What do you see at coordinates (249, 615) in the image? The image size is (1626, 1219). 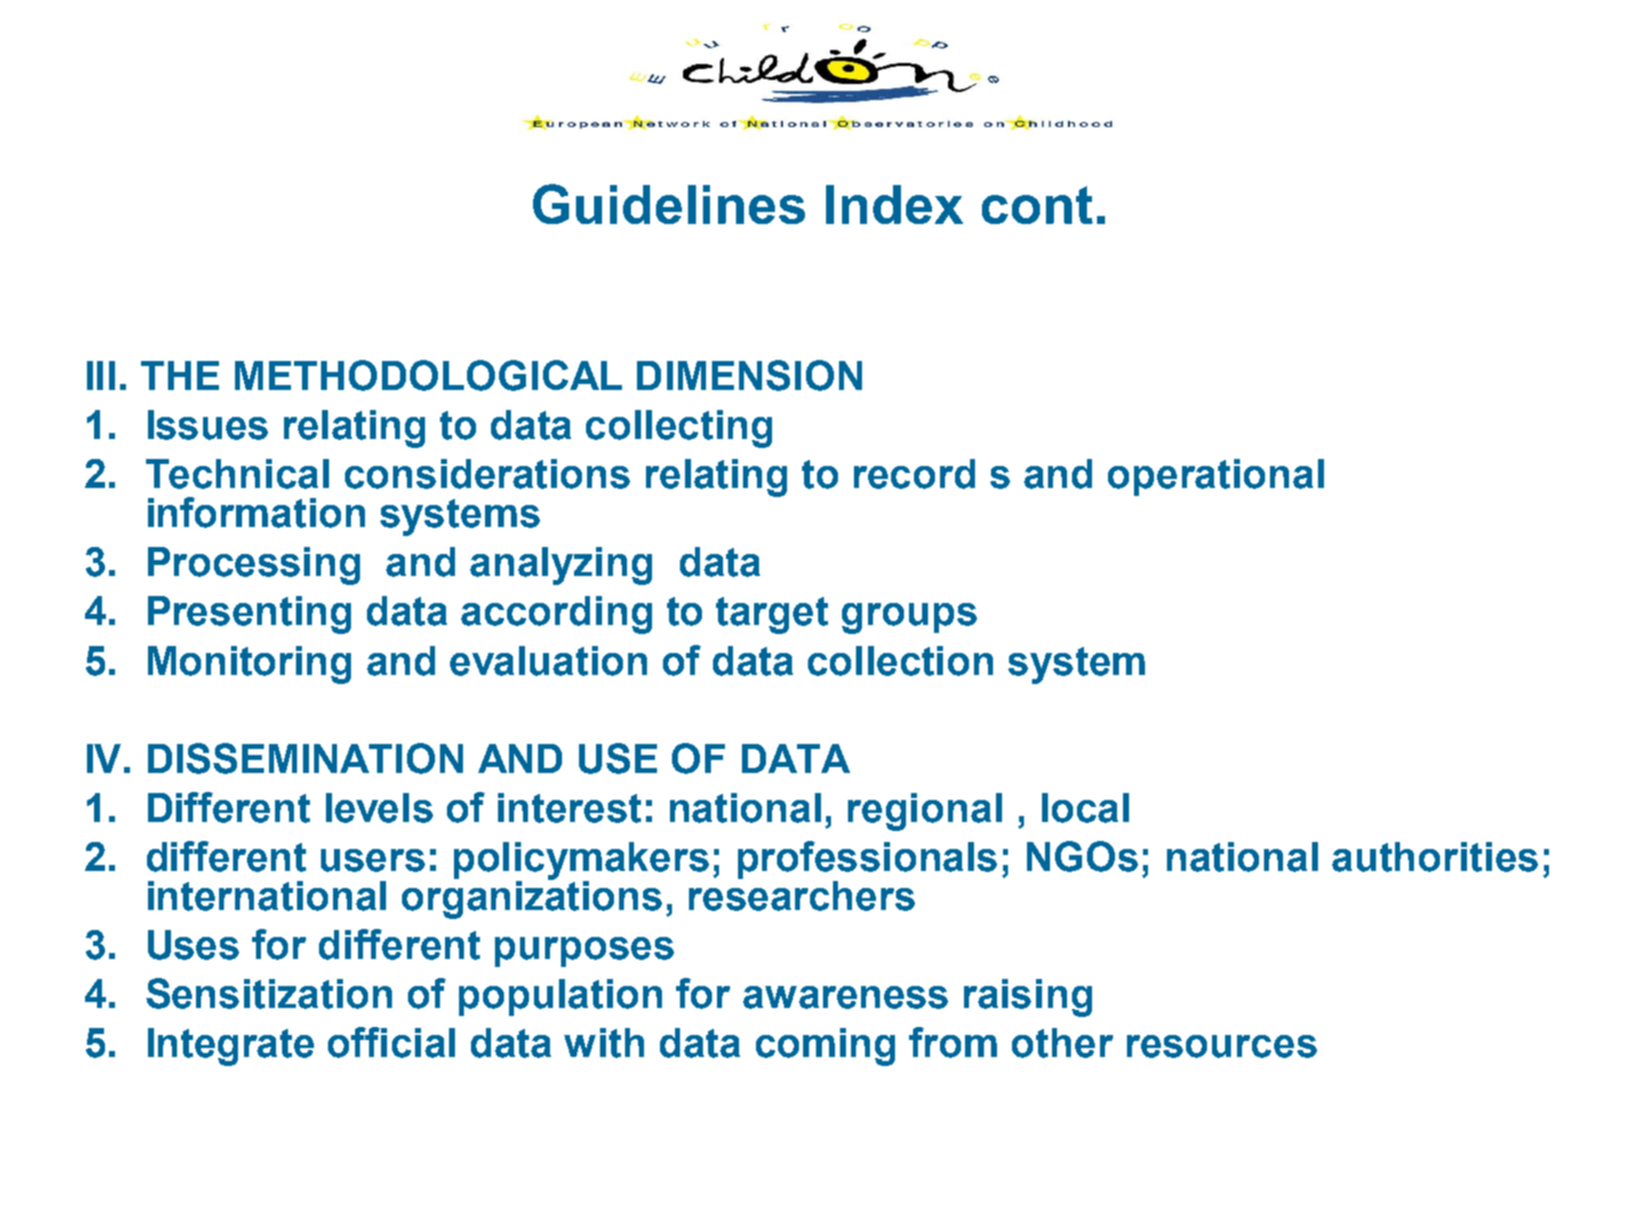 I see `Presenting` at bounding box center [249, 615].
